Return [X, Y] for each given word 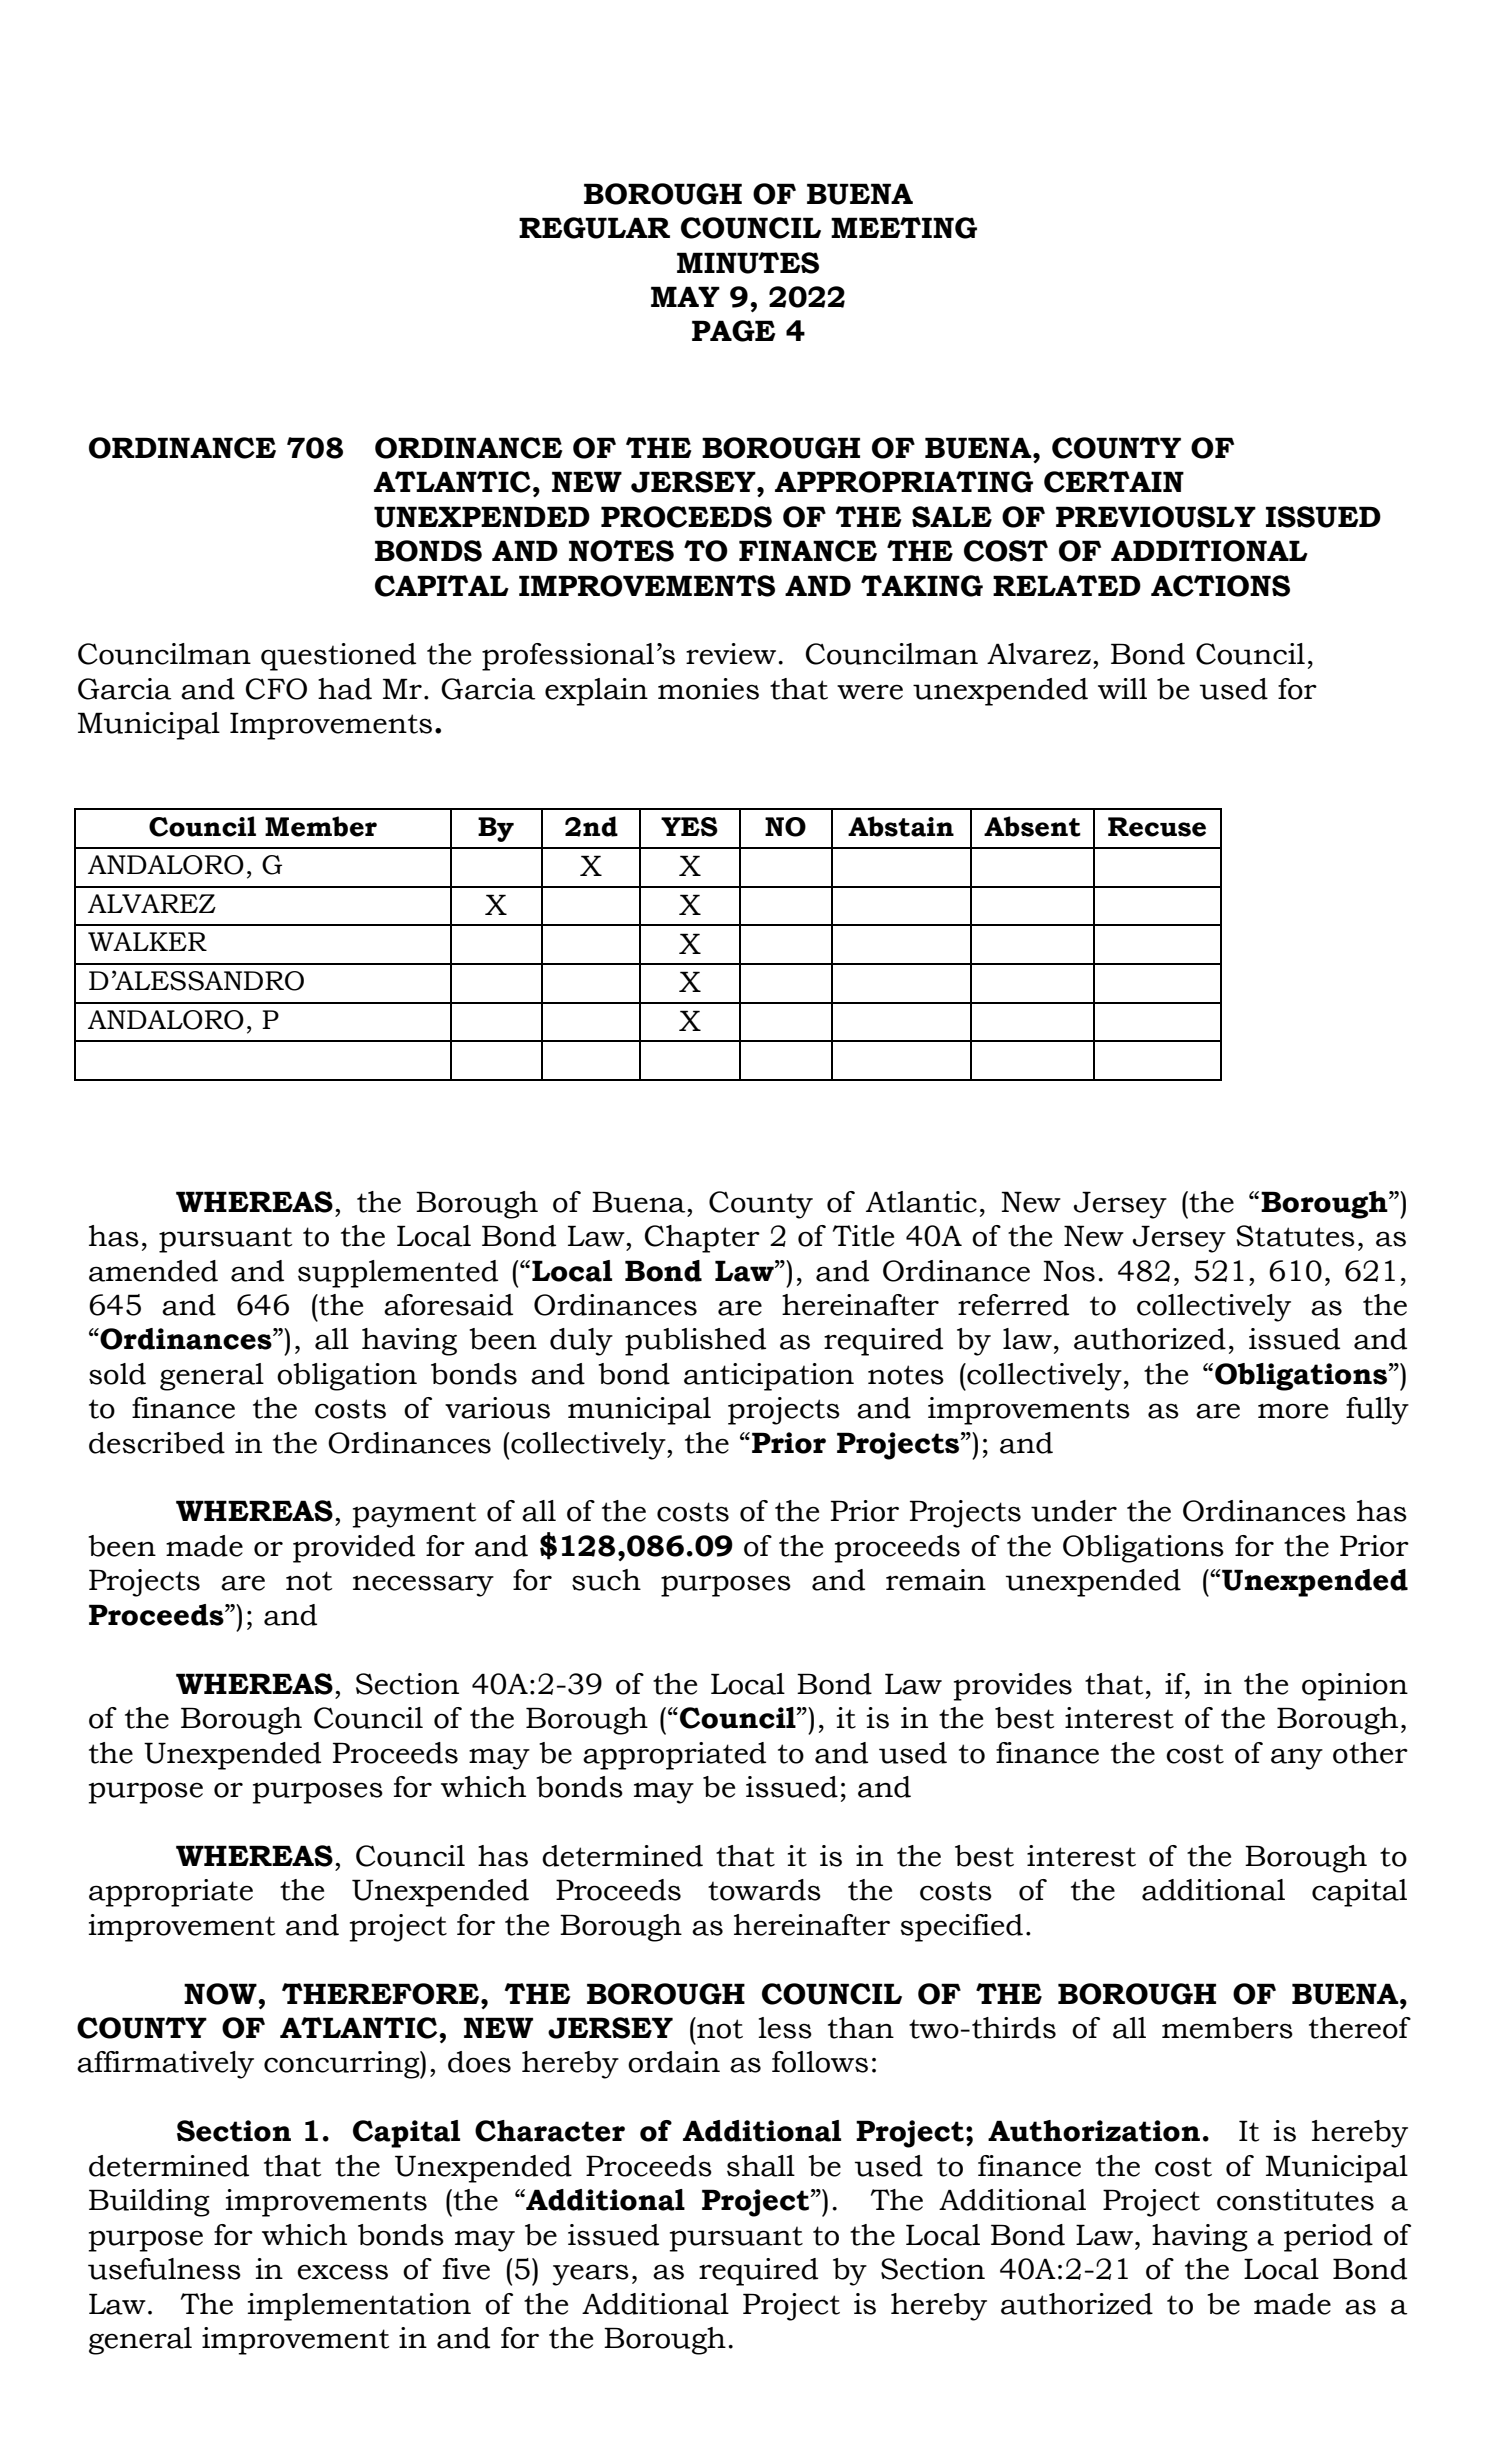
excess [342, 2272]
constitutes [1295, 2200]
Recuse [1157, 827]
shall [761, 2166]
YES [689, 827]
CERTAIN [1114, 482]
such [606, 1580]
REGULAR [594, 228]
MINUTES [748, 263]
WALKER [147, 941]
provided [354, 1549]
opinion [1355, 1687]
